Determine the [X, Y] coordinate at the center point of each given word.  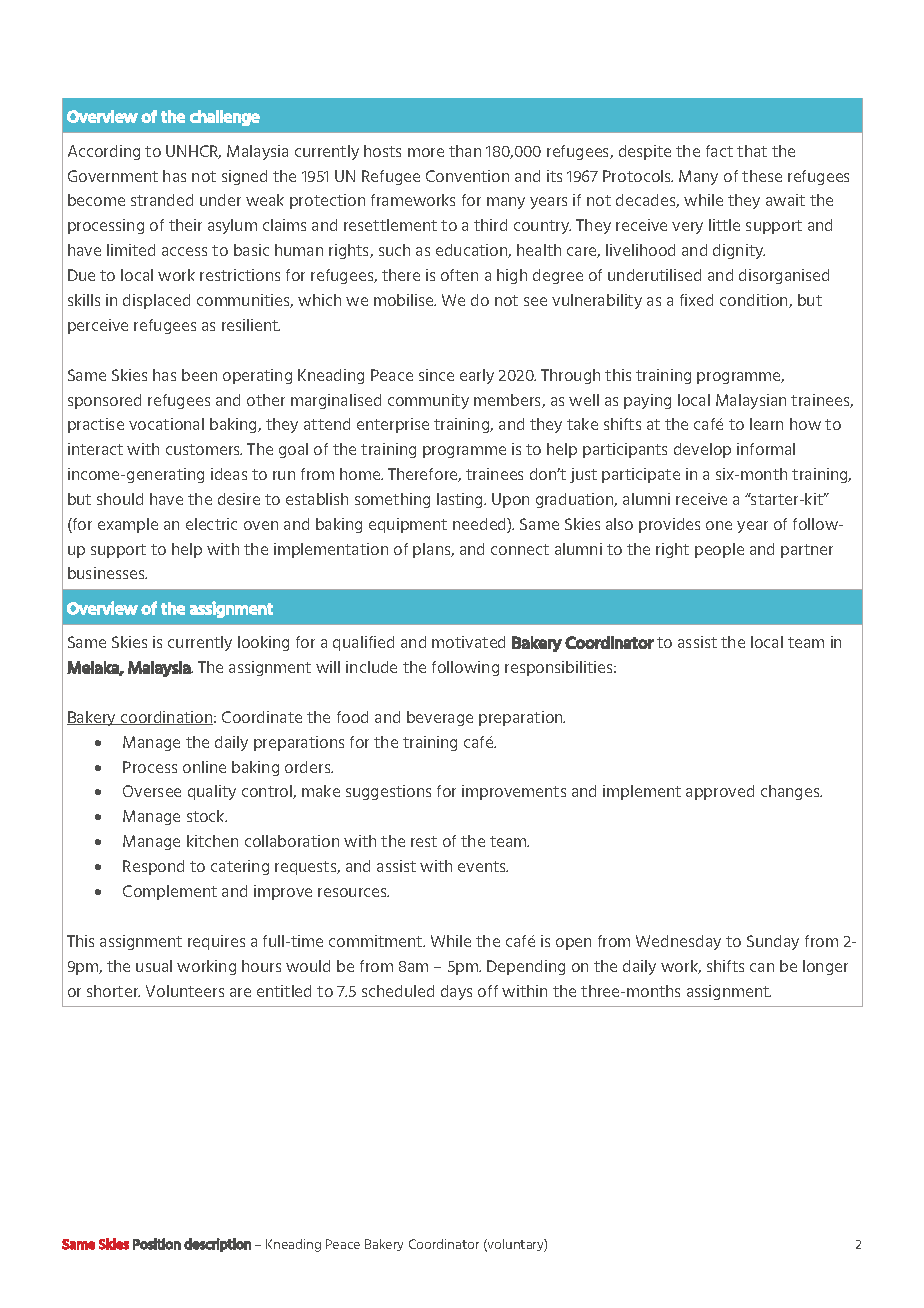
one [719, 525]
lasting [461, 500]
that [752, 151]
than [465, 151]
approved [720, 792]
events [483, 866]
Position [157, 1244]
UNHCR [193, 152]
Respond [153, 867]
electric [211, 524]
